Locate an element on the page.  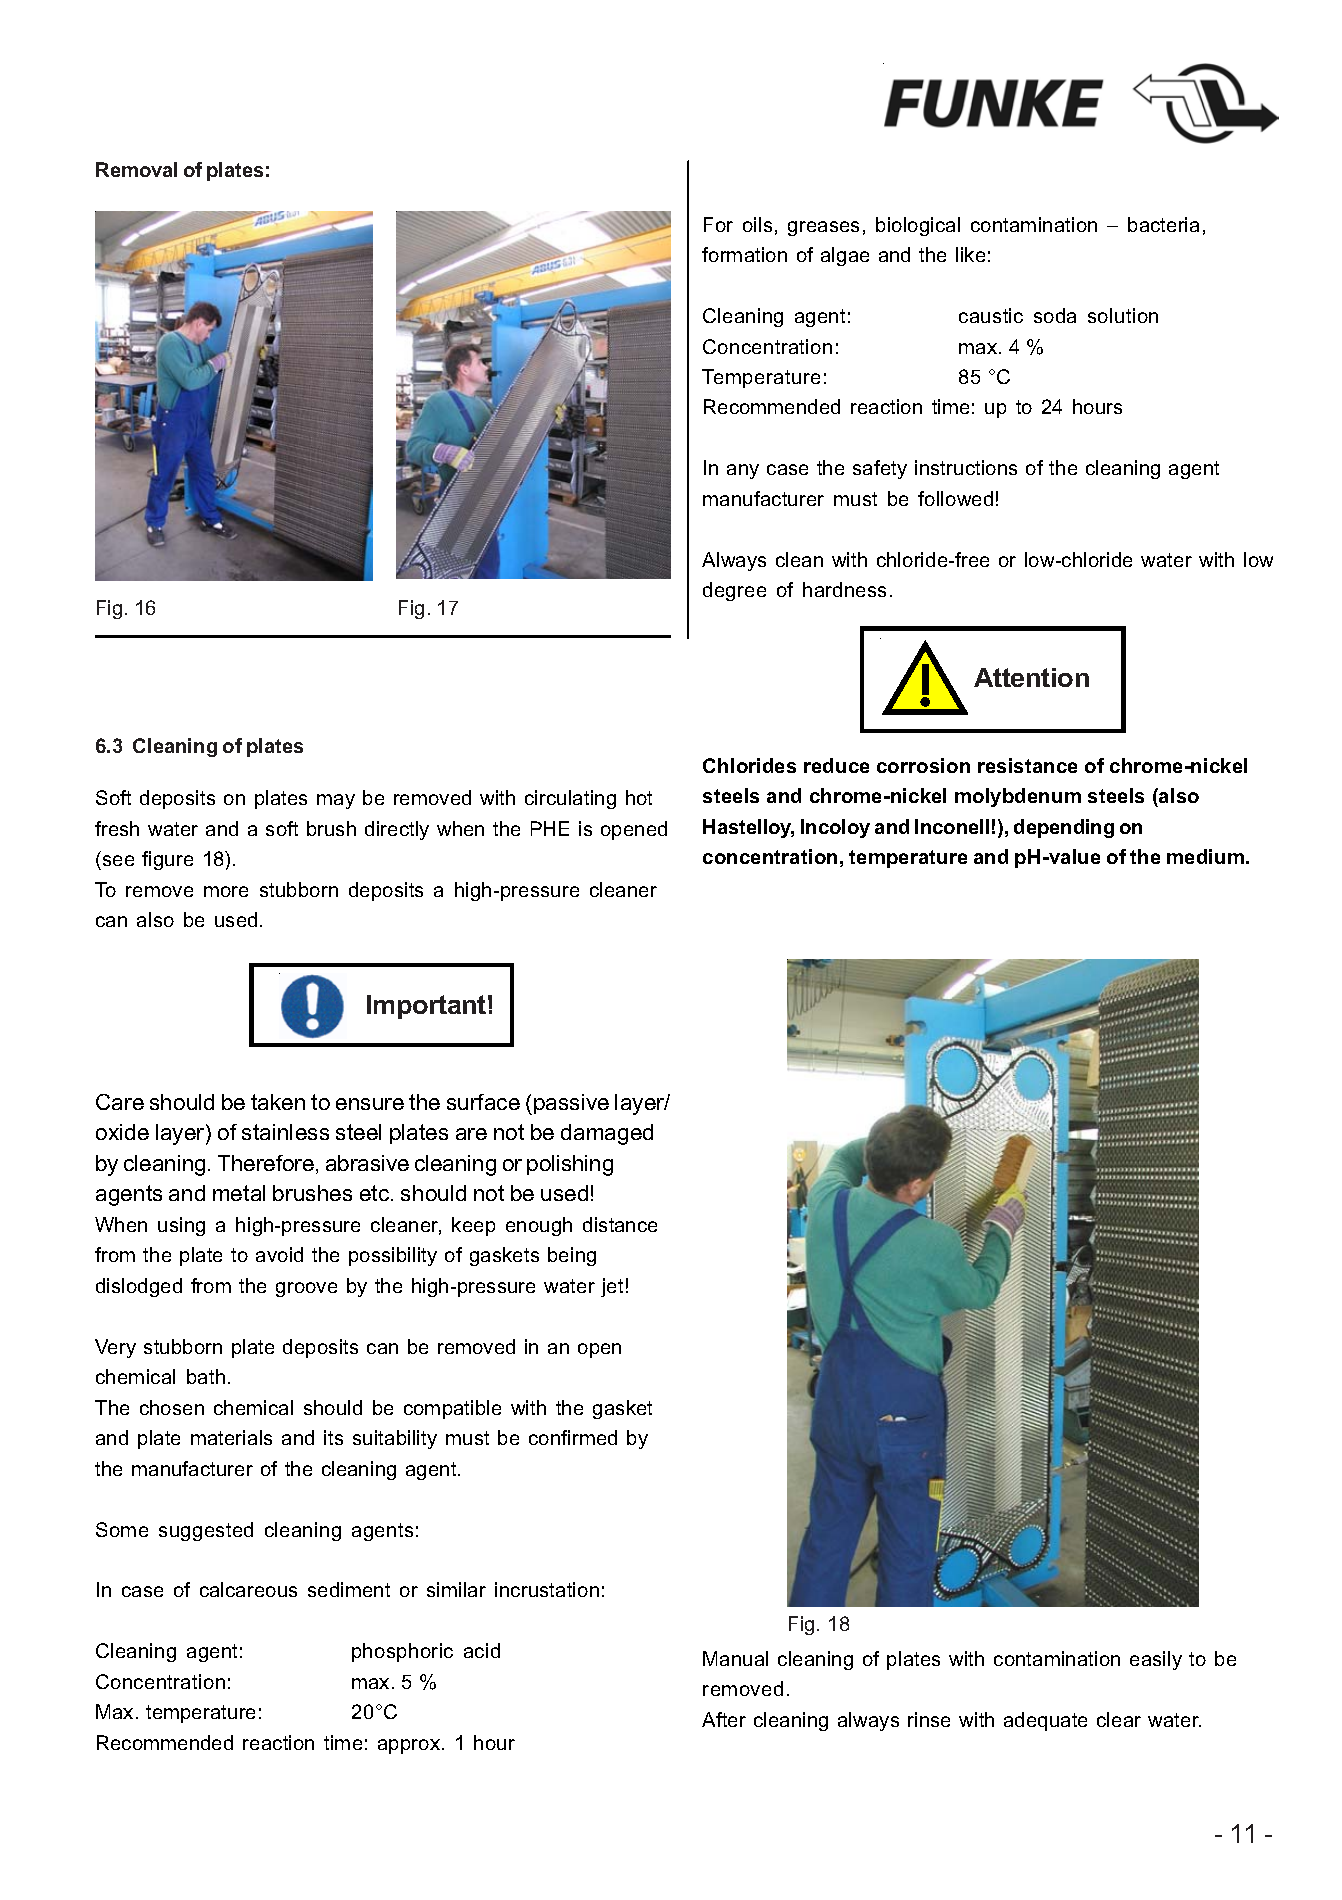
oils is located at coordinates (757, 224).
